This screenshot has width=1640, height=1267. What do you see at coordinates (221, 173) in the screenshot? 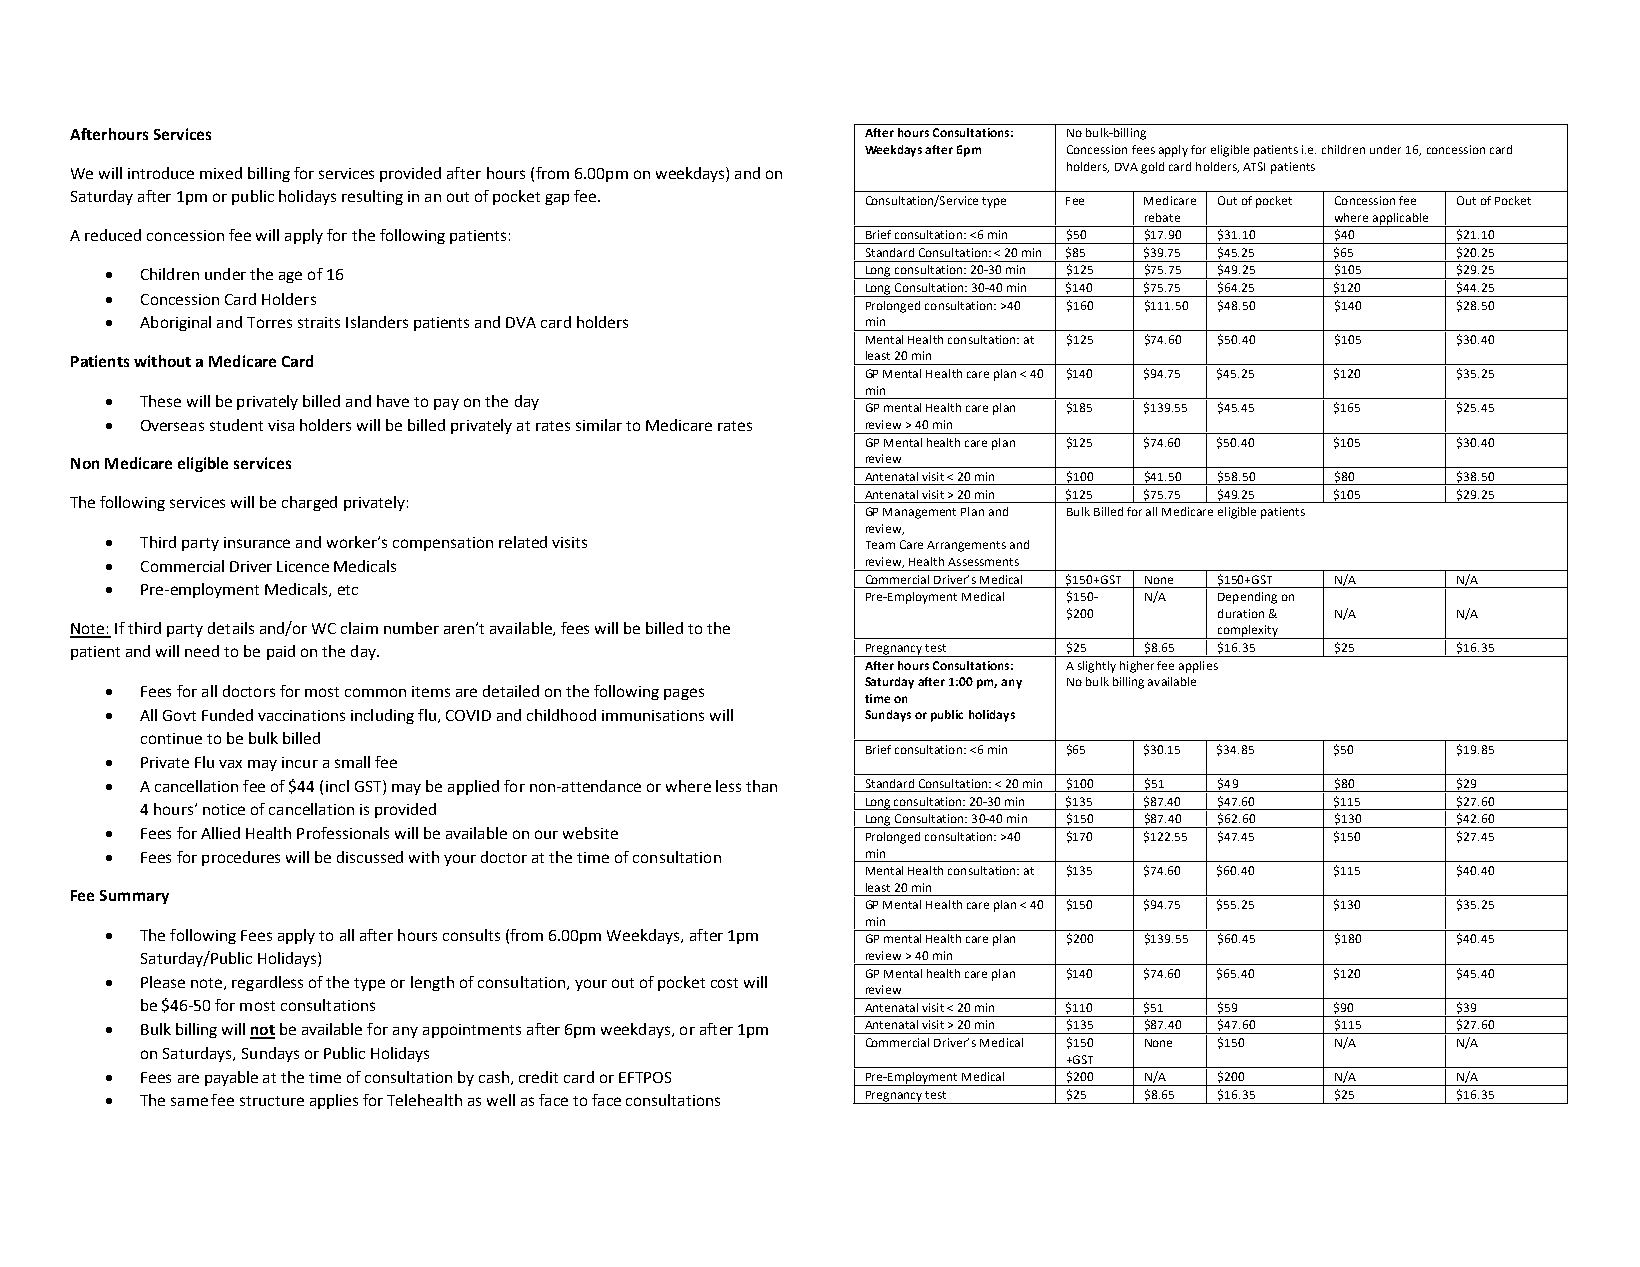
I see `mixed` at bounding box center [221, 173].
